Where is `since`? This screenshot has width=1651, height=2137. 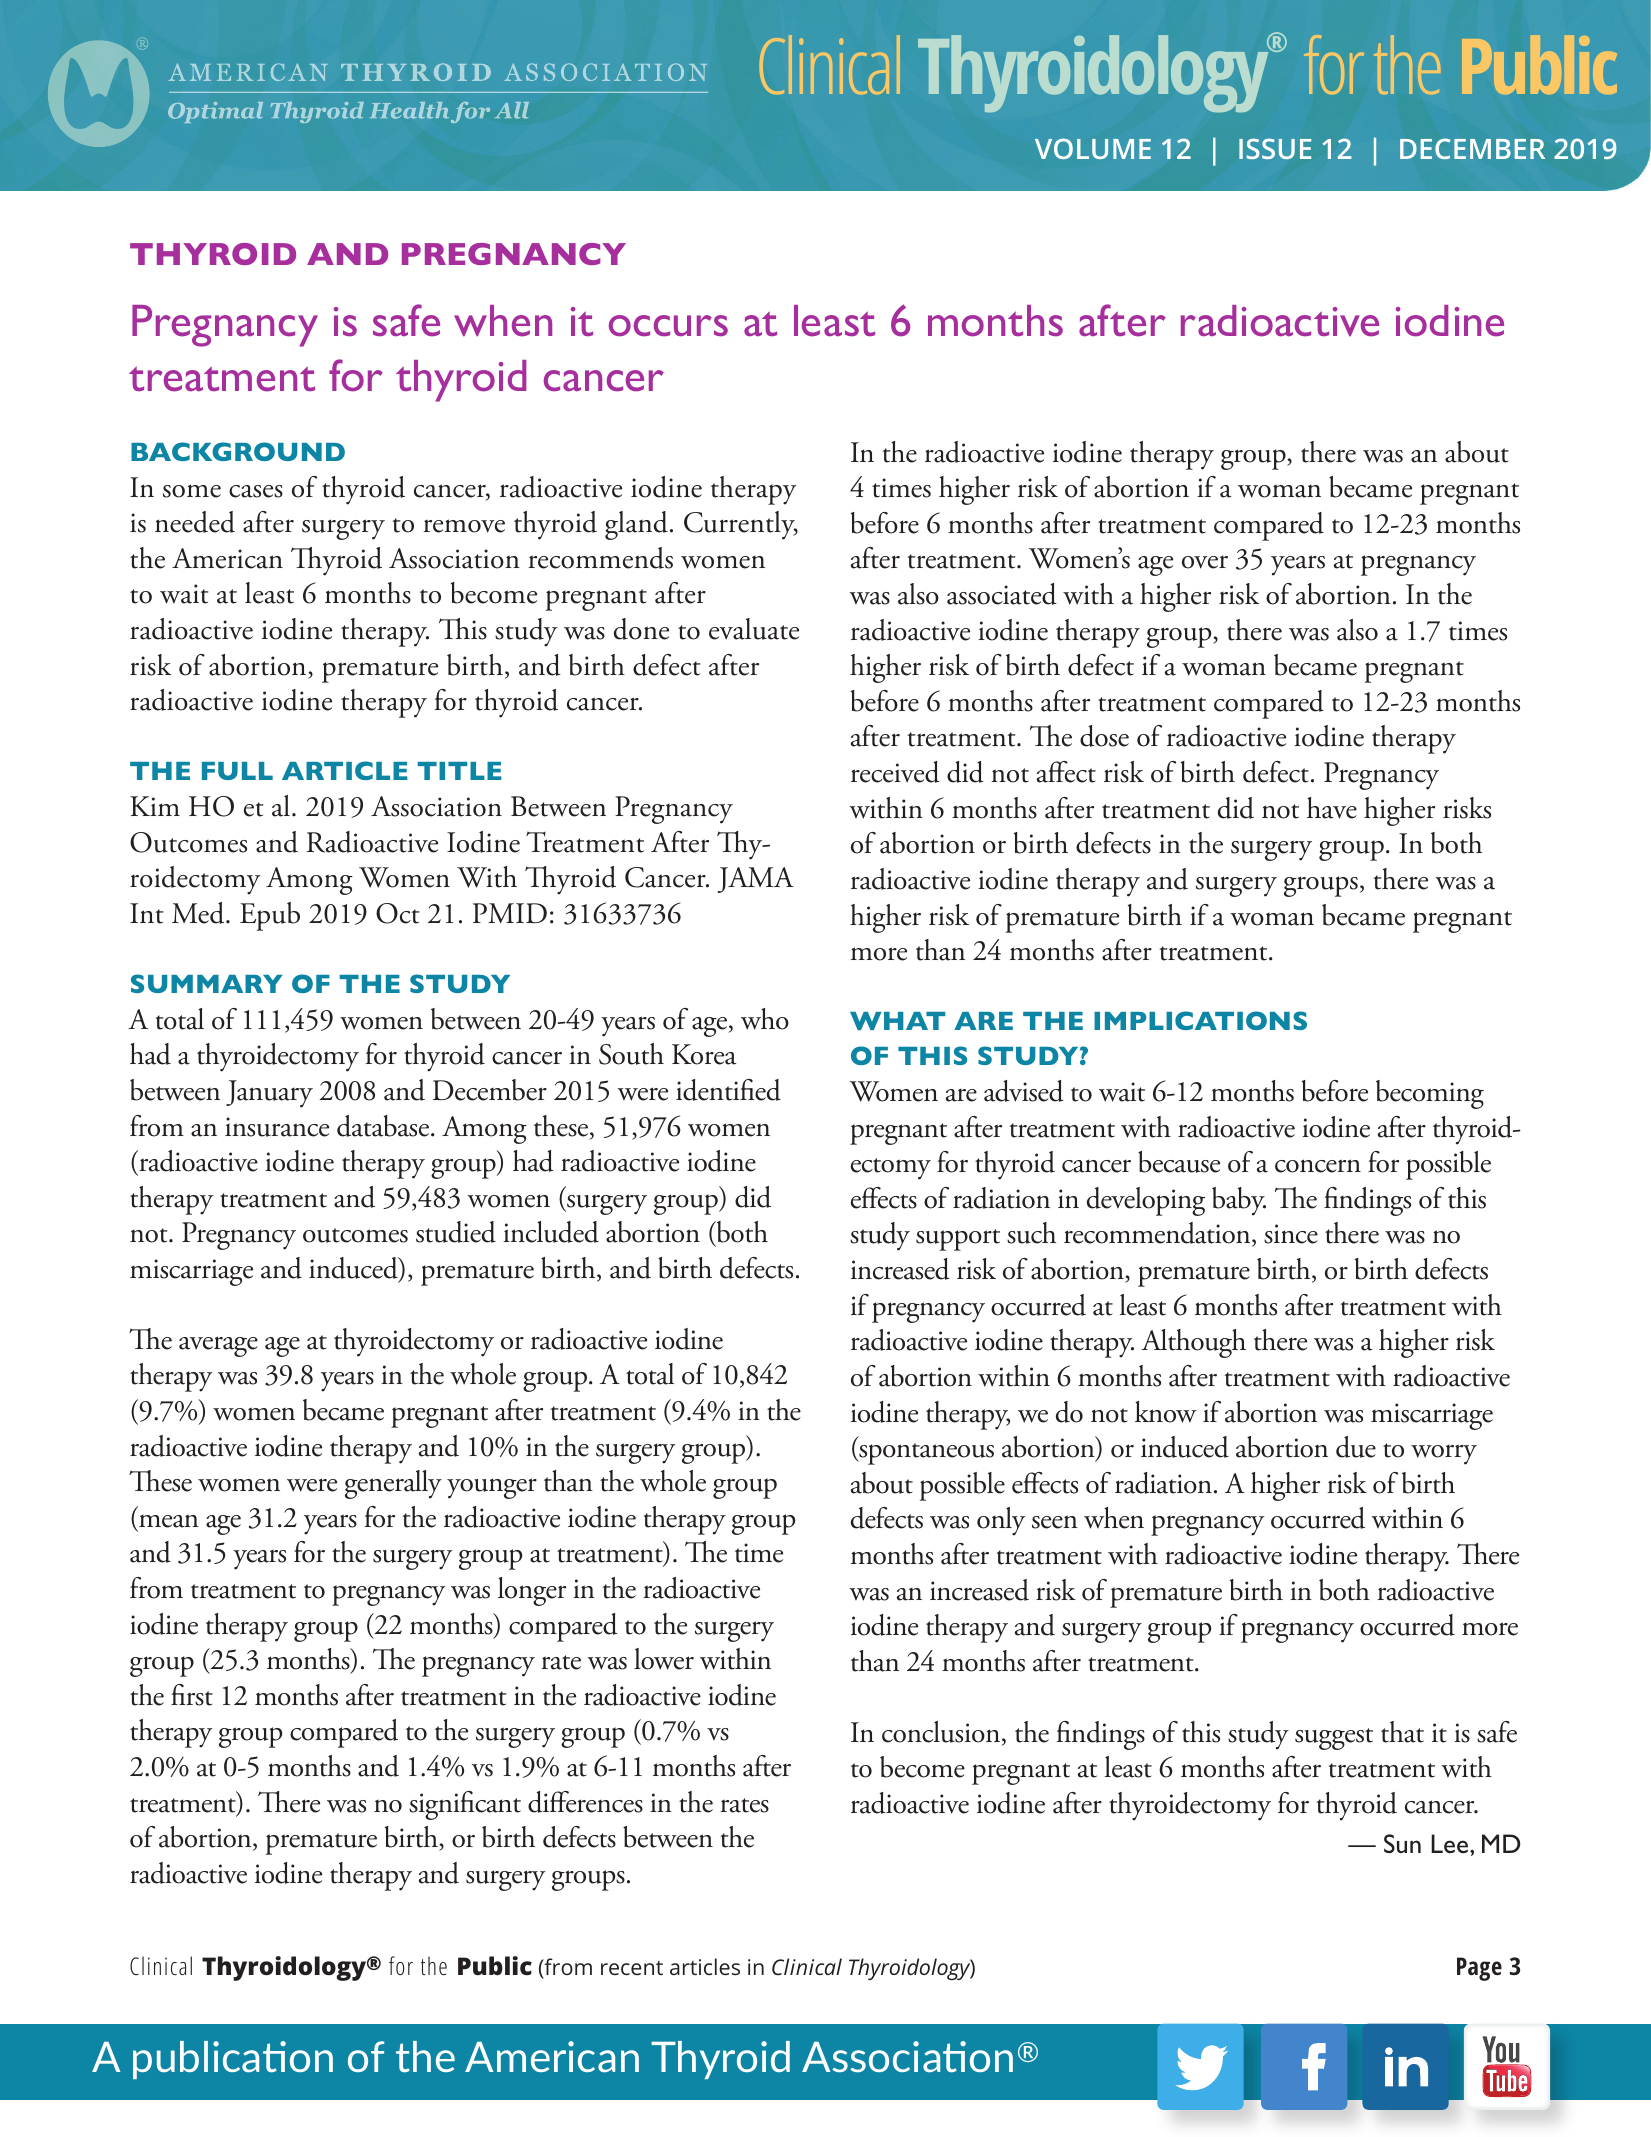 since is located at coordinates (1291, 1234).
